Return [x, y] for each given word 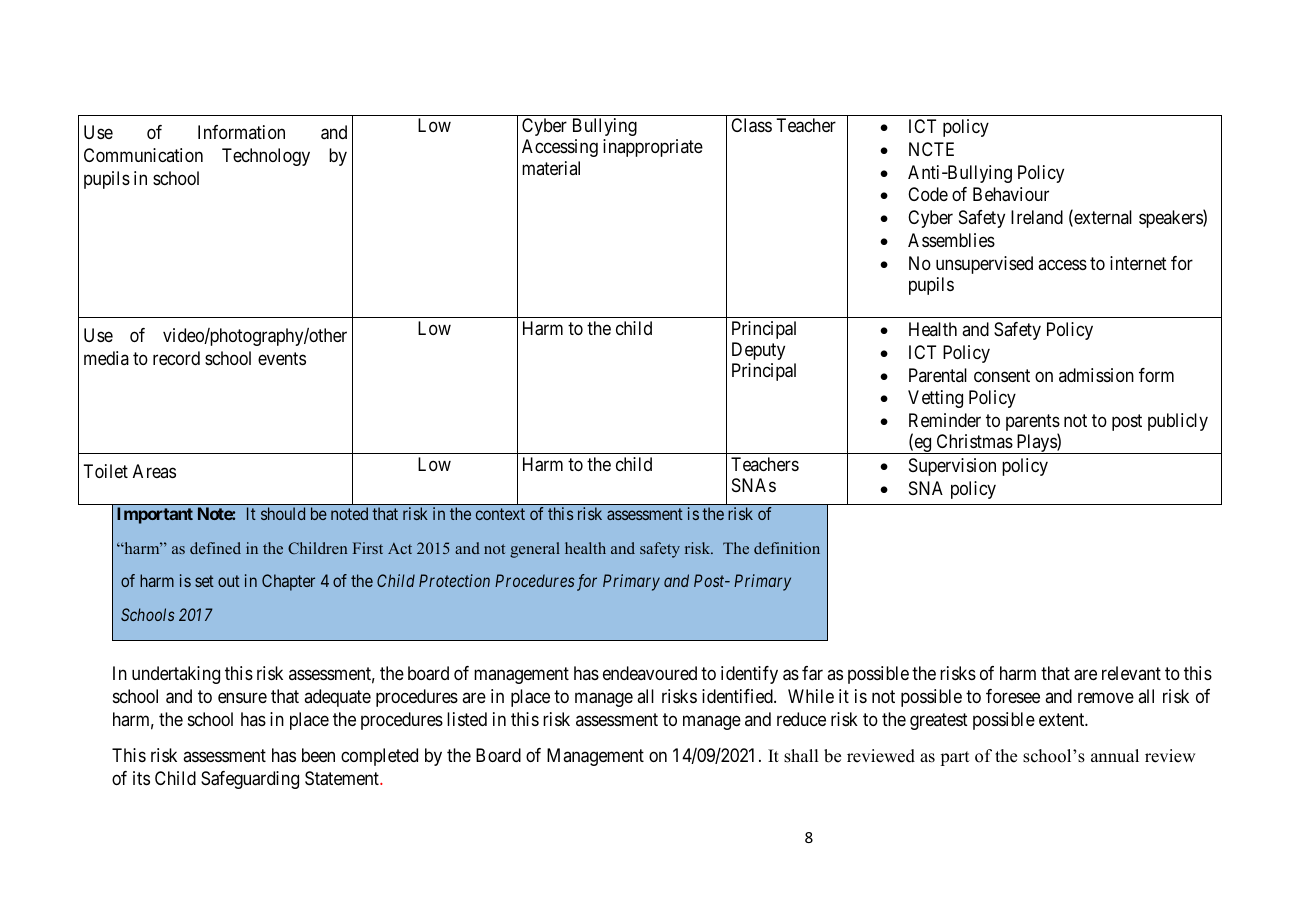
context [500, 514]
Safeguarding [250, 780]
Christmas [975, 441]
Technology [266, 157]
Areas [154, 471]
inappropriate [653, 148]
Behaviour [1011, 194]
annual [1115, 756]
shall [801, 756]
